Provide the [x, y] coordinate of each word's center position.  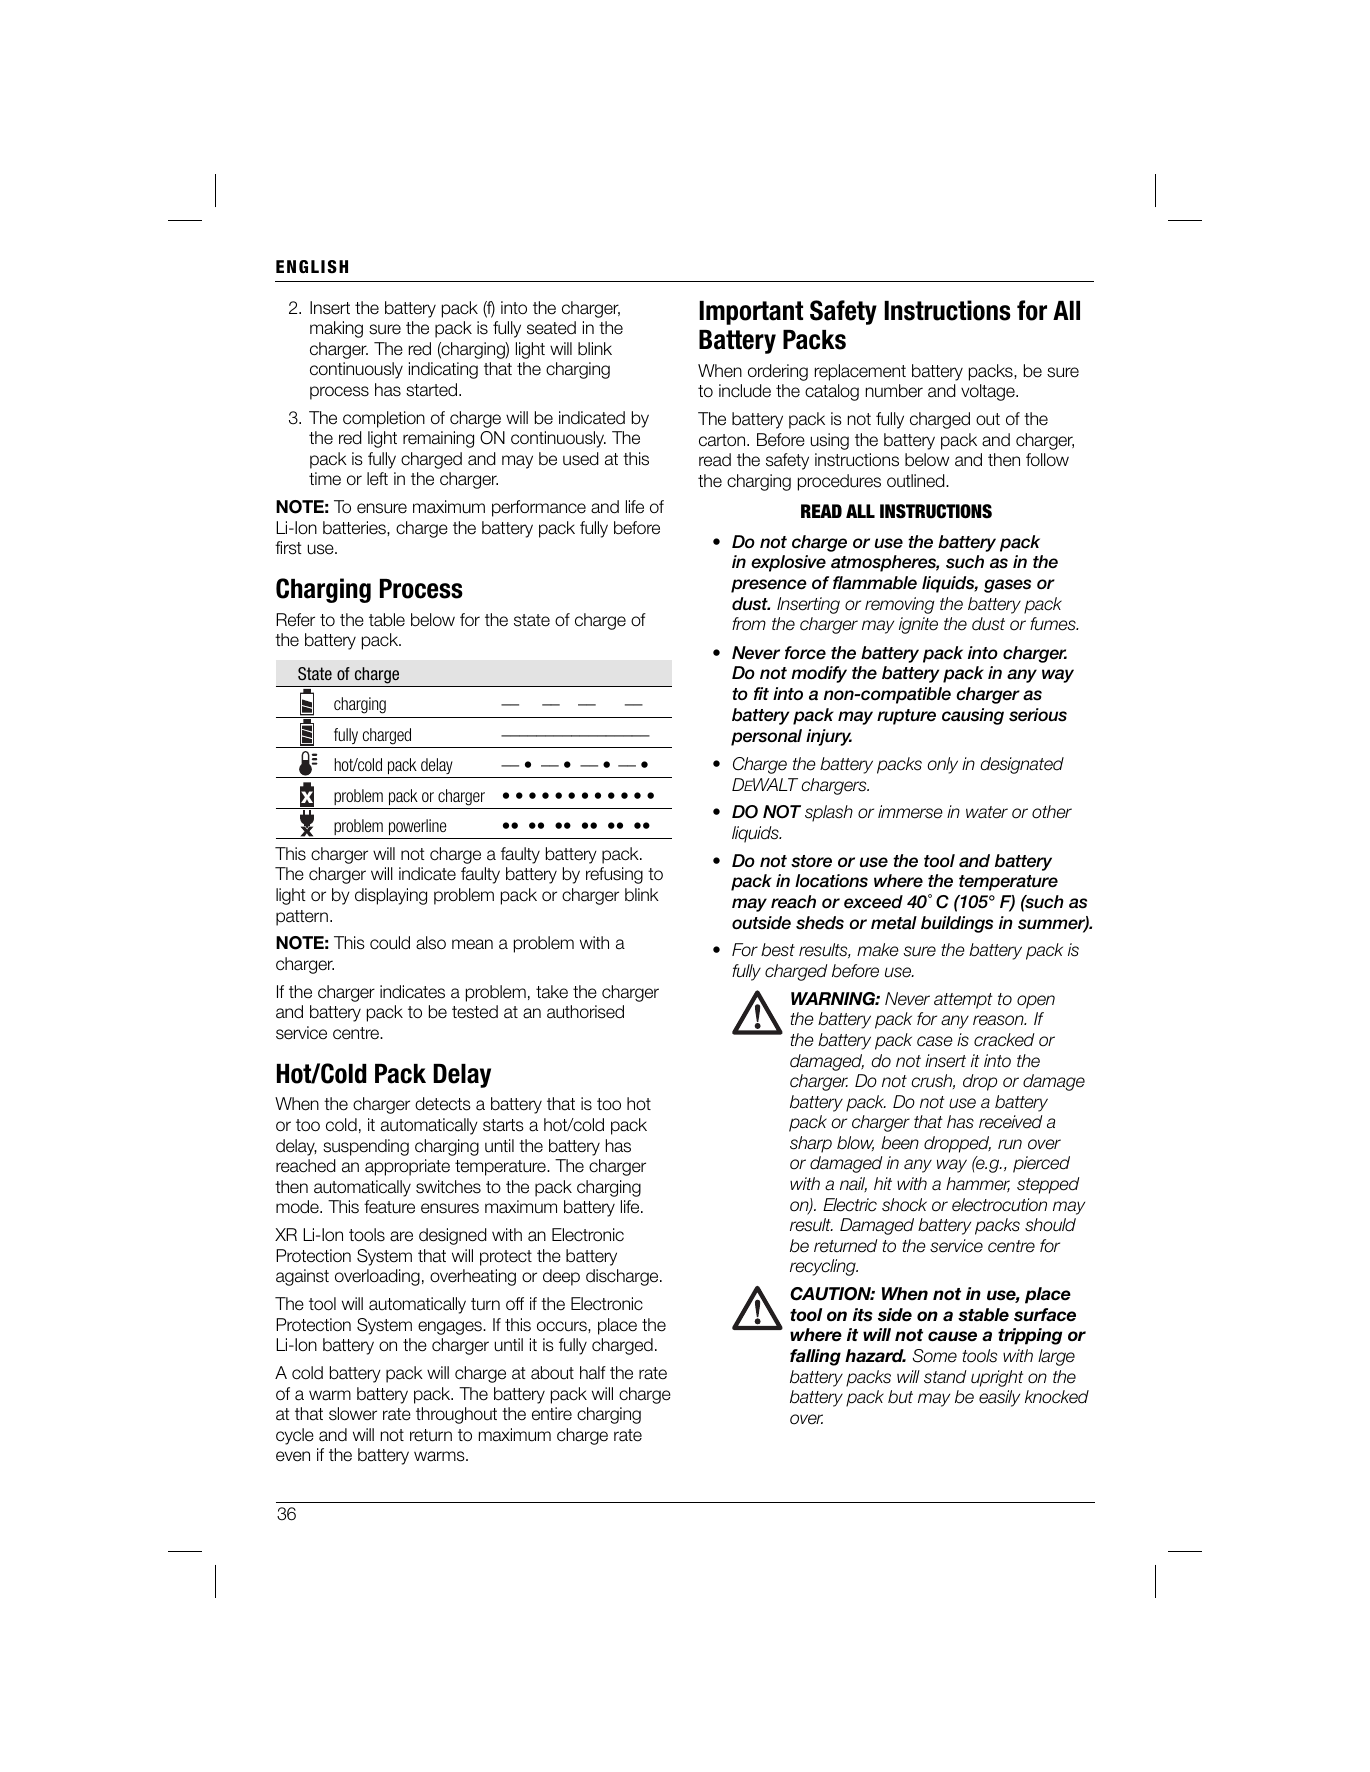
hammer [978, 1185]
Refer [295, 620]
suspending [366, 1147]
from [749, 624]
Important [751, 313]
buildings [957, 924]
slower [353, 1414]
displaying [391, 896]
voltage [989, 392]
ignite [918, 625]
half [593, 1373]
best [778, 950]
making [336, 329]
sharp [811, 1144]
